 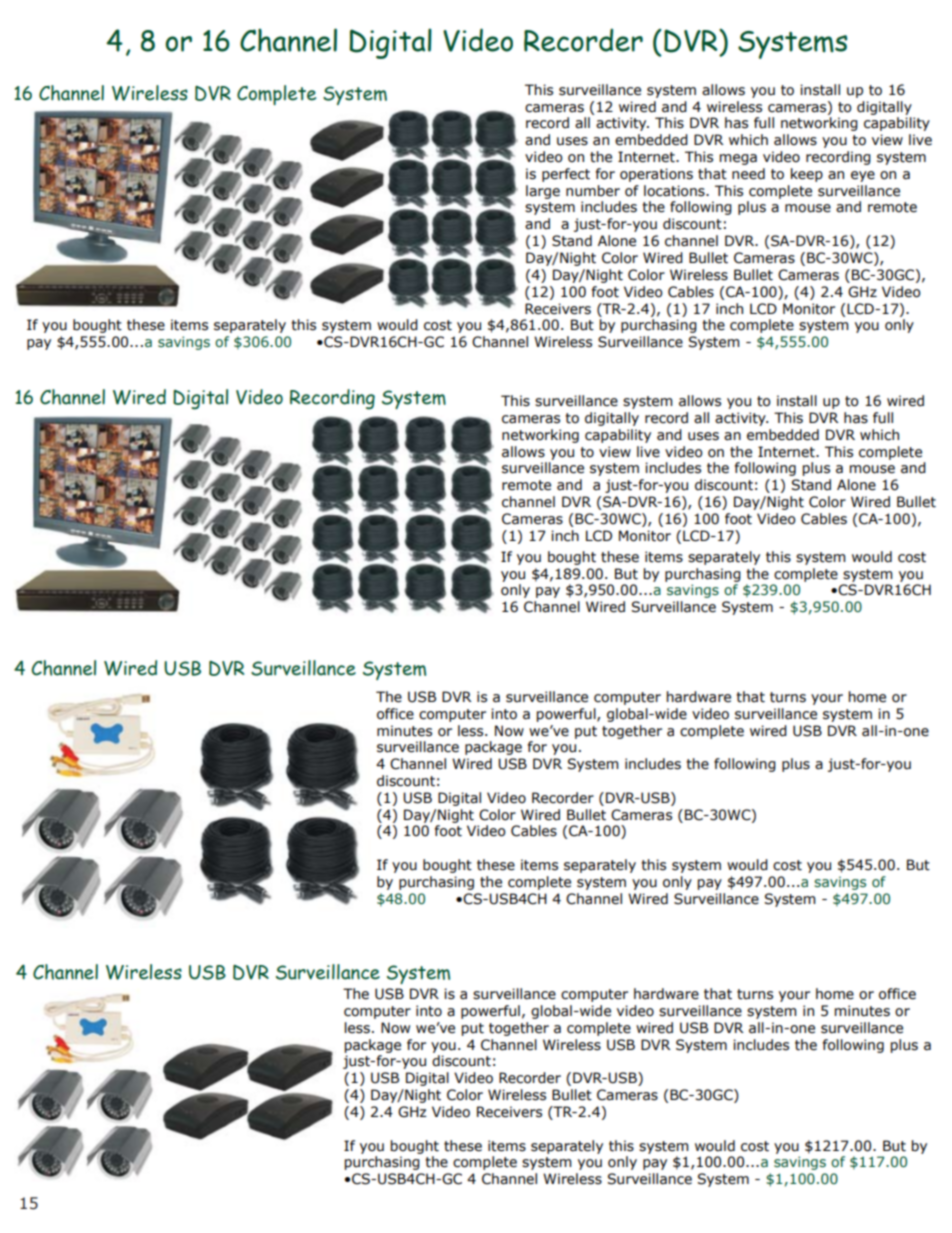 What do you see at coordinates (593, 191) in the screenshot?
I see `number` at bounding box center [593, 191].
